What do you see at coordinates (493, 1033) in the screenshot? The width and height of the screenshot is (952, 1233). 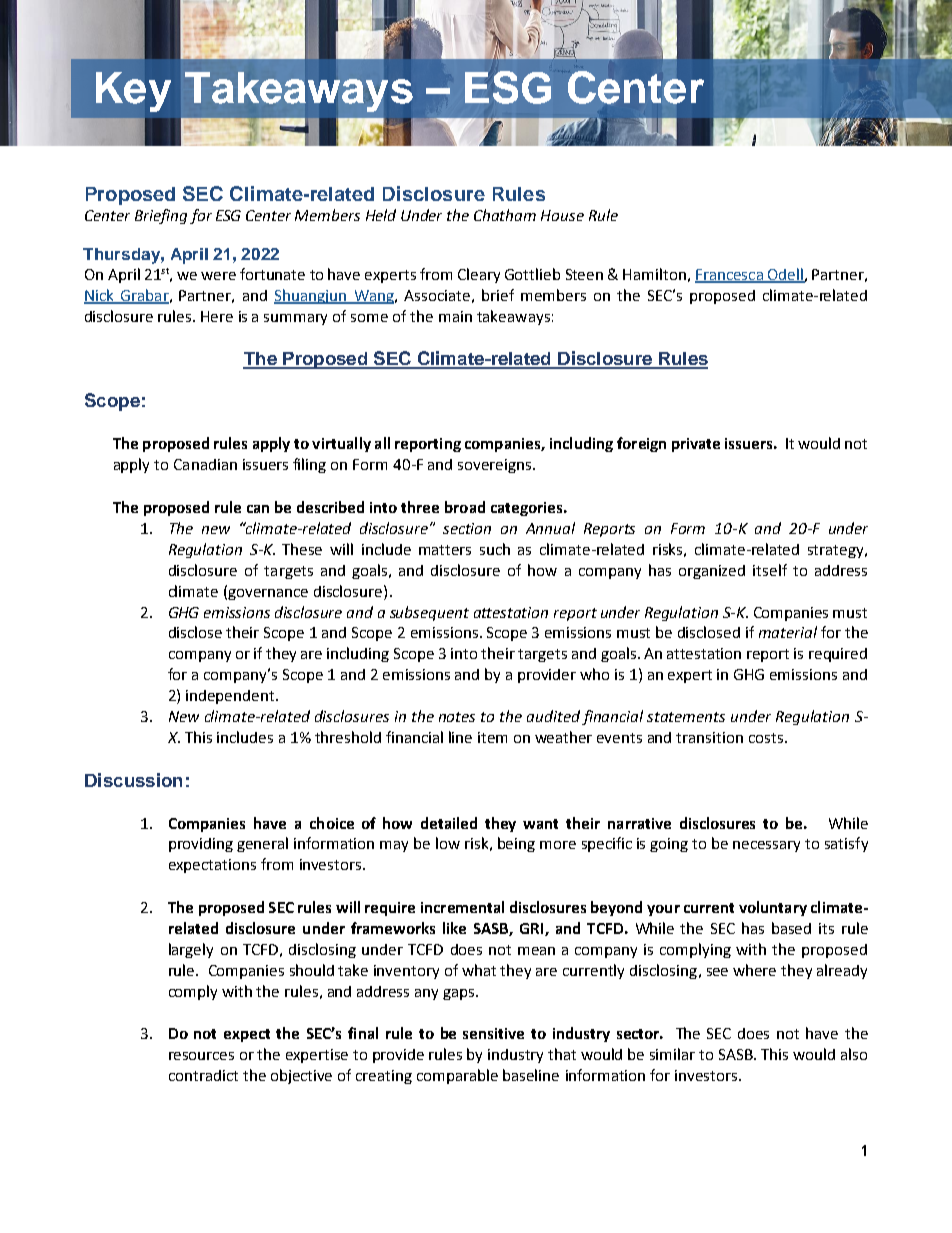 I see `sensitive` at bounding box center [493, 1033].
